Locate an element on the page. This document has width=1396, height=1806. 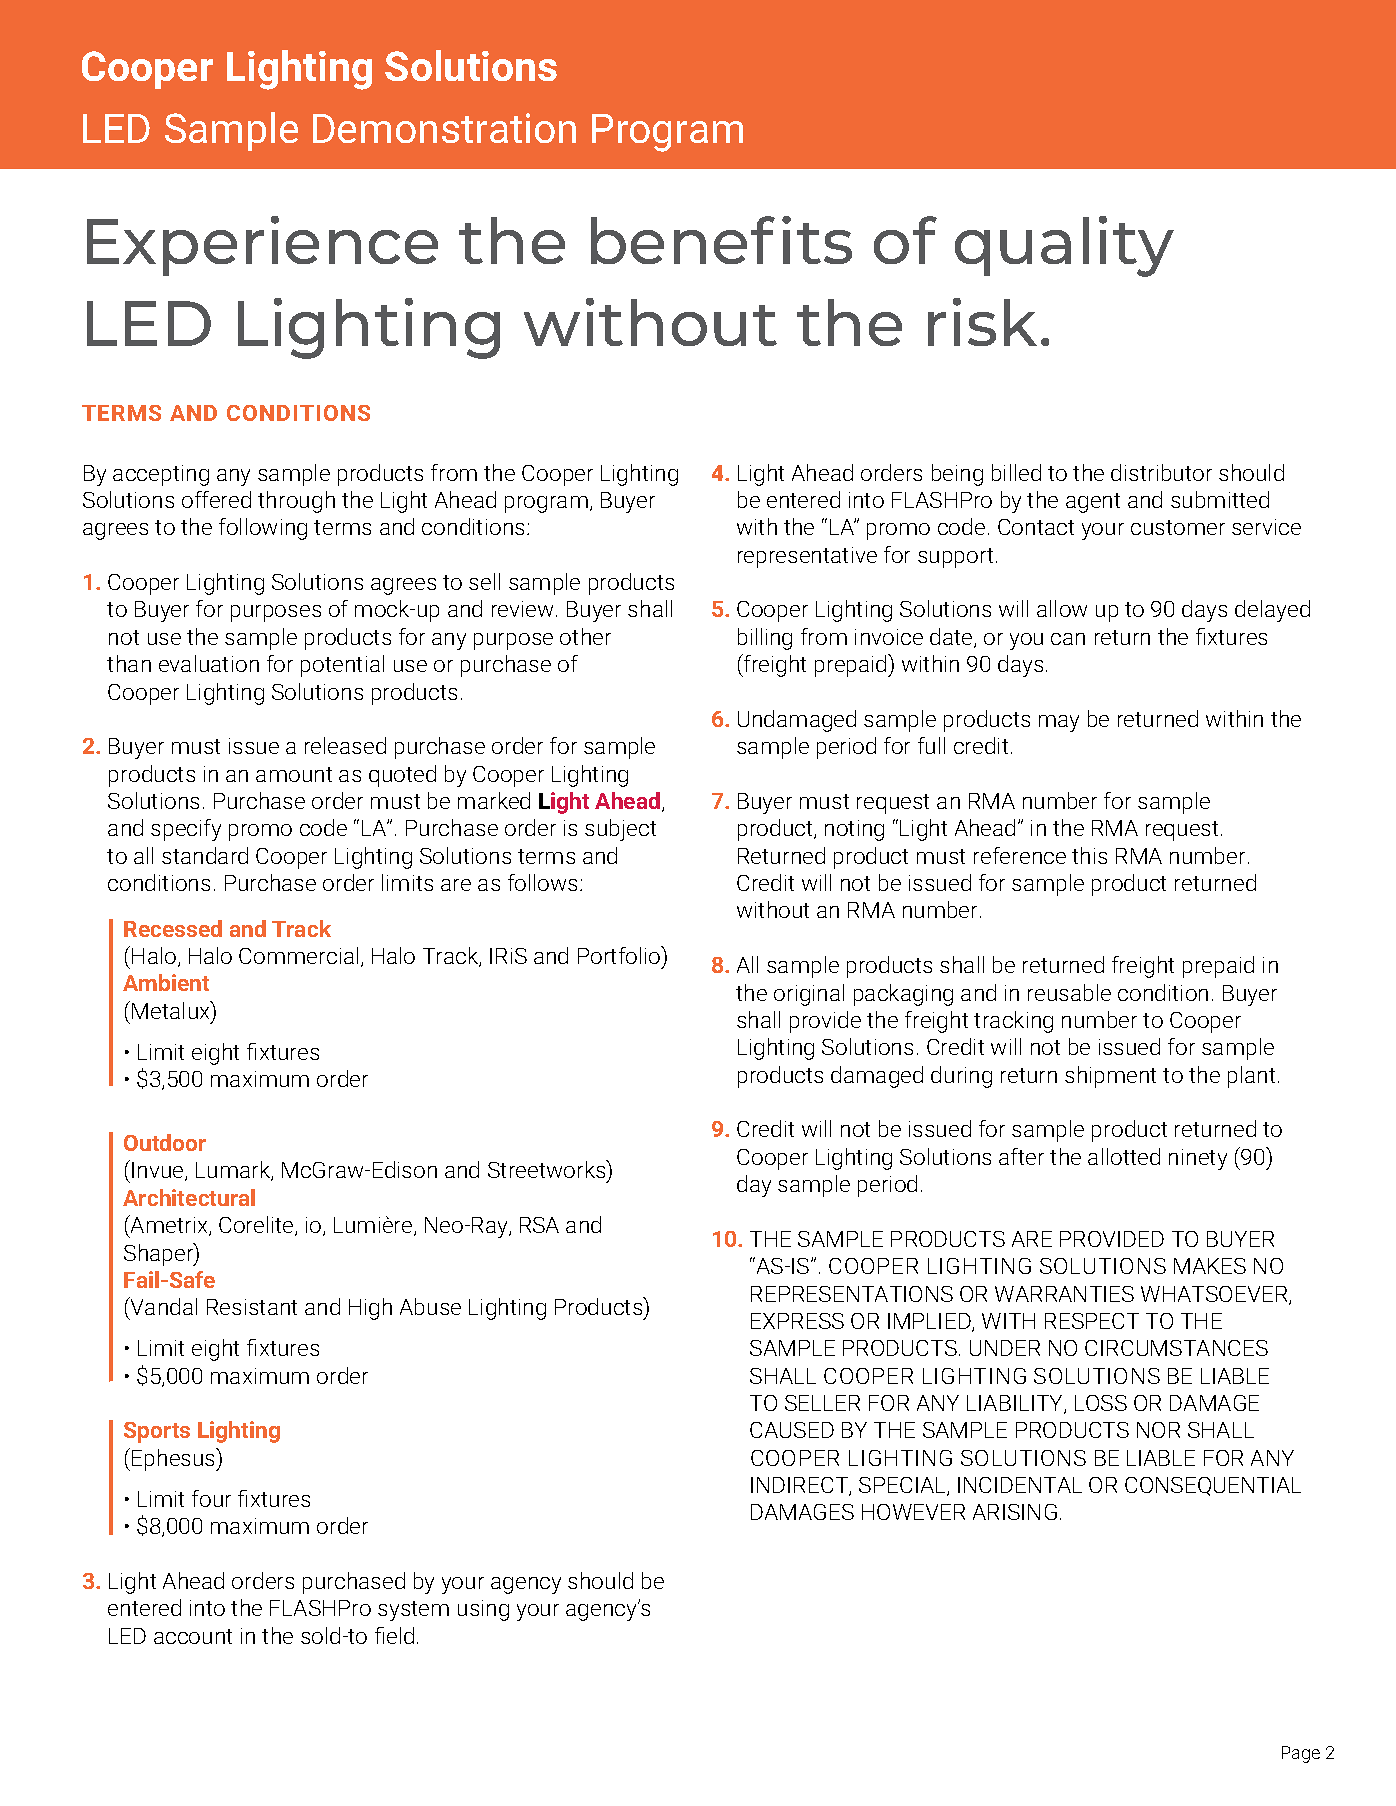
benefits is located at coordinates (721, 240).
